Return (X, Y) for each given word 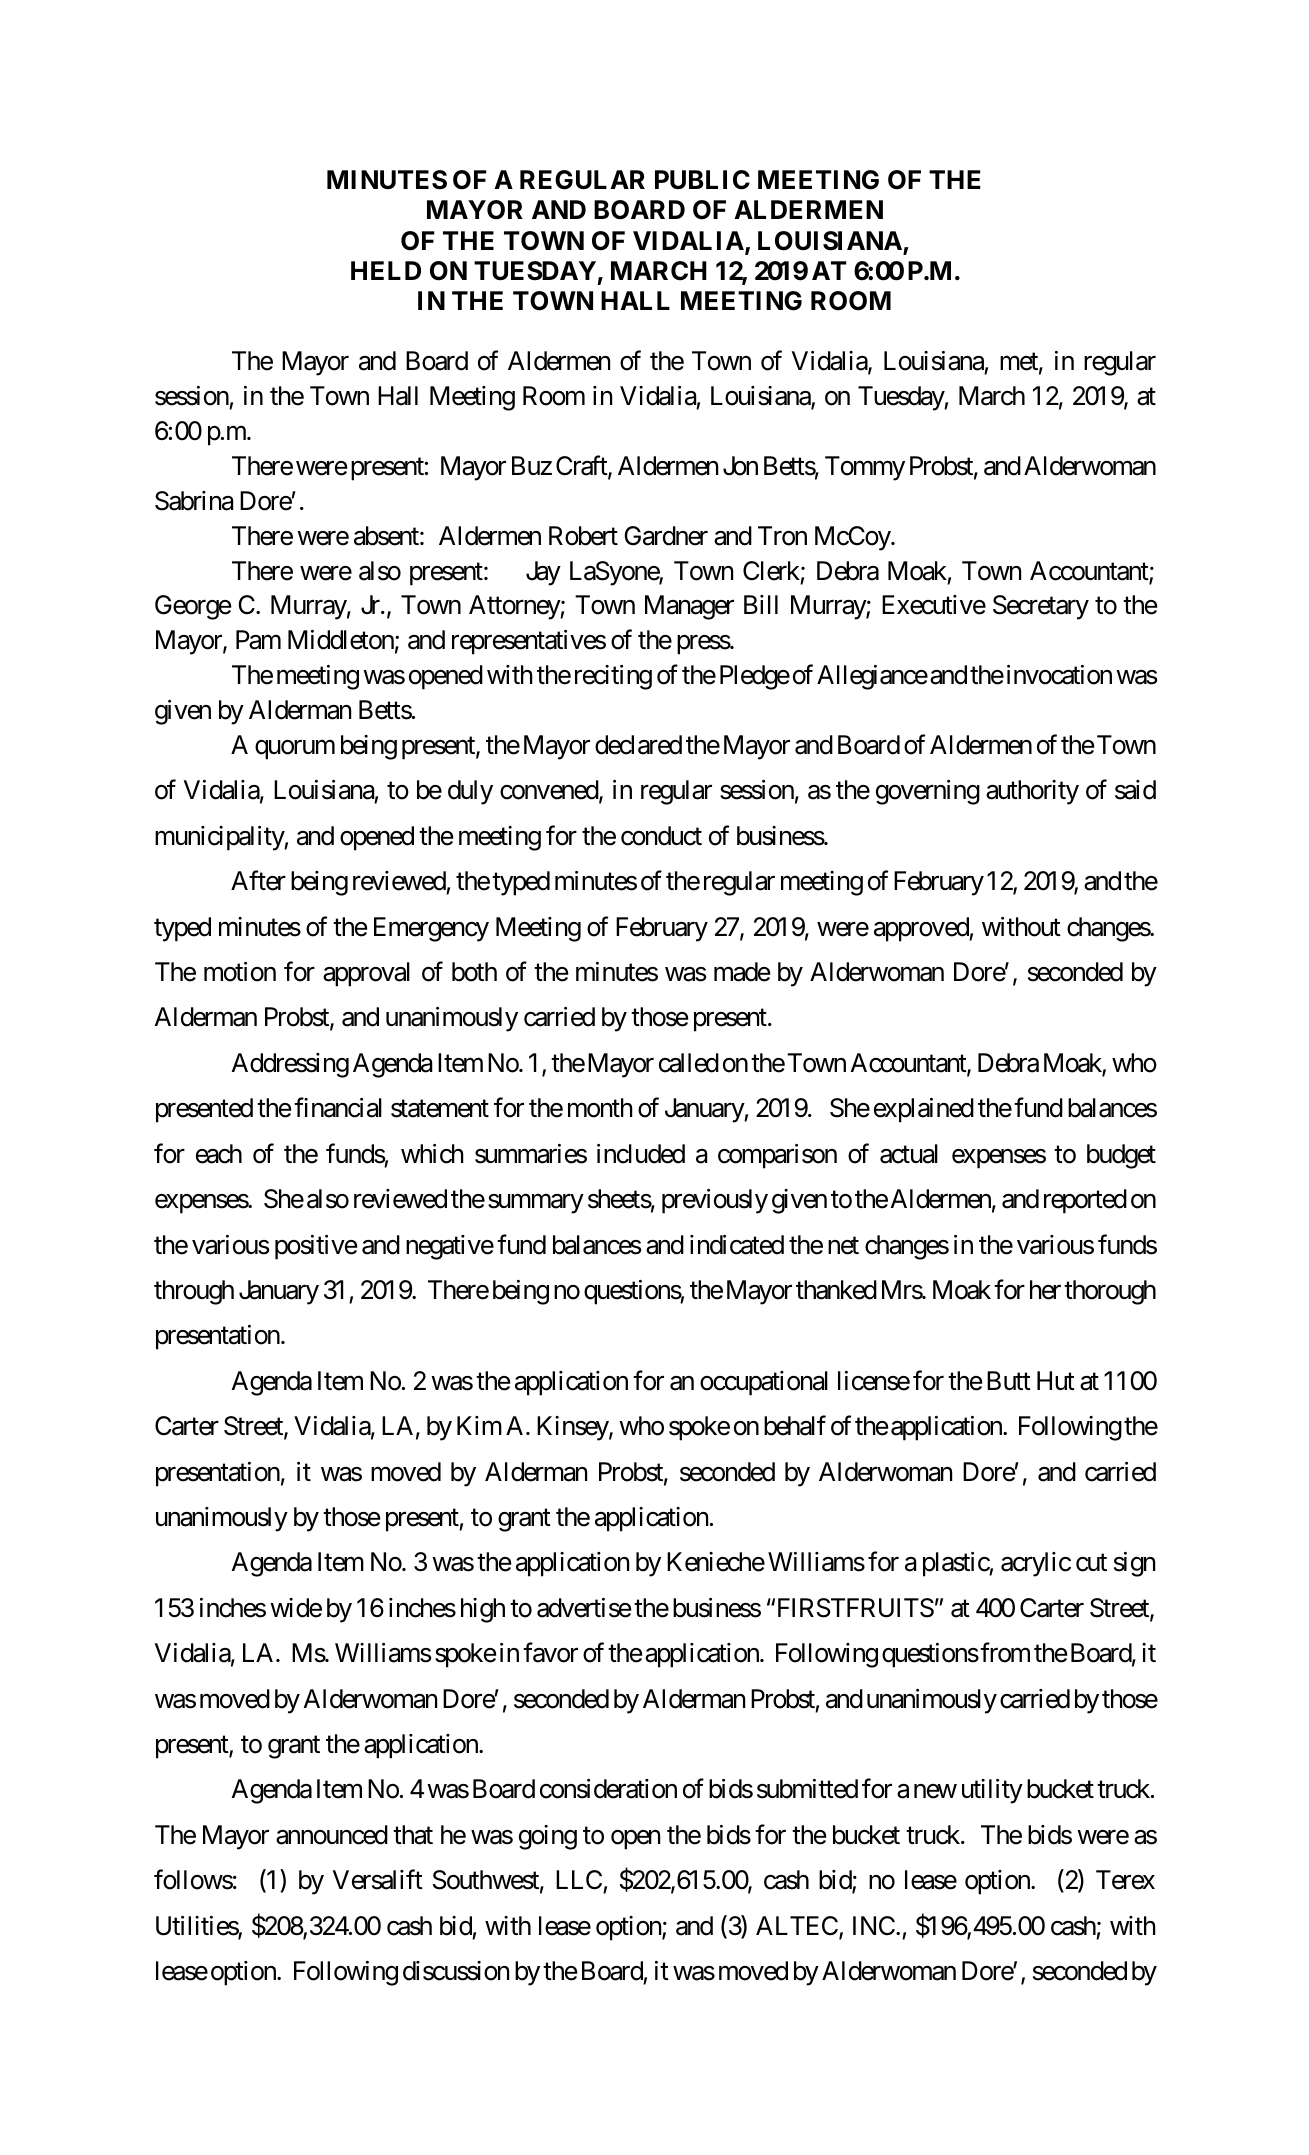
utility (992, 1791)
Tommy (865, 468)
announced (332, 1835)
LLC (580, 1881)
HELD (386, 270)
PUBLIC (702, 180)
